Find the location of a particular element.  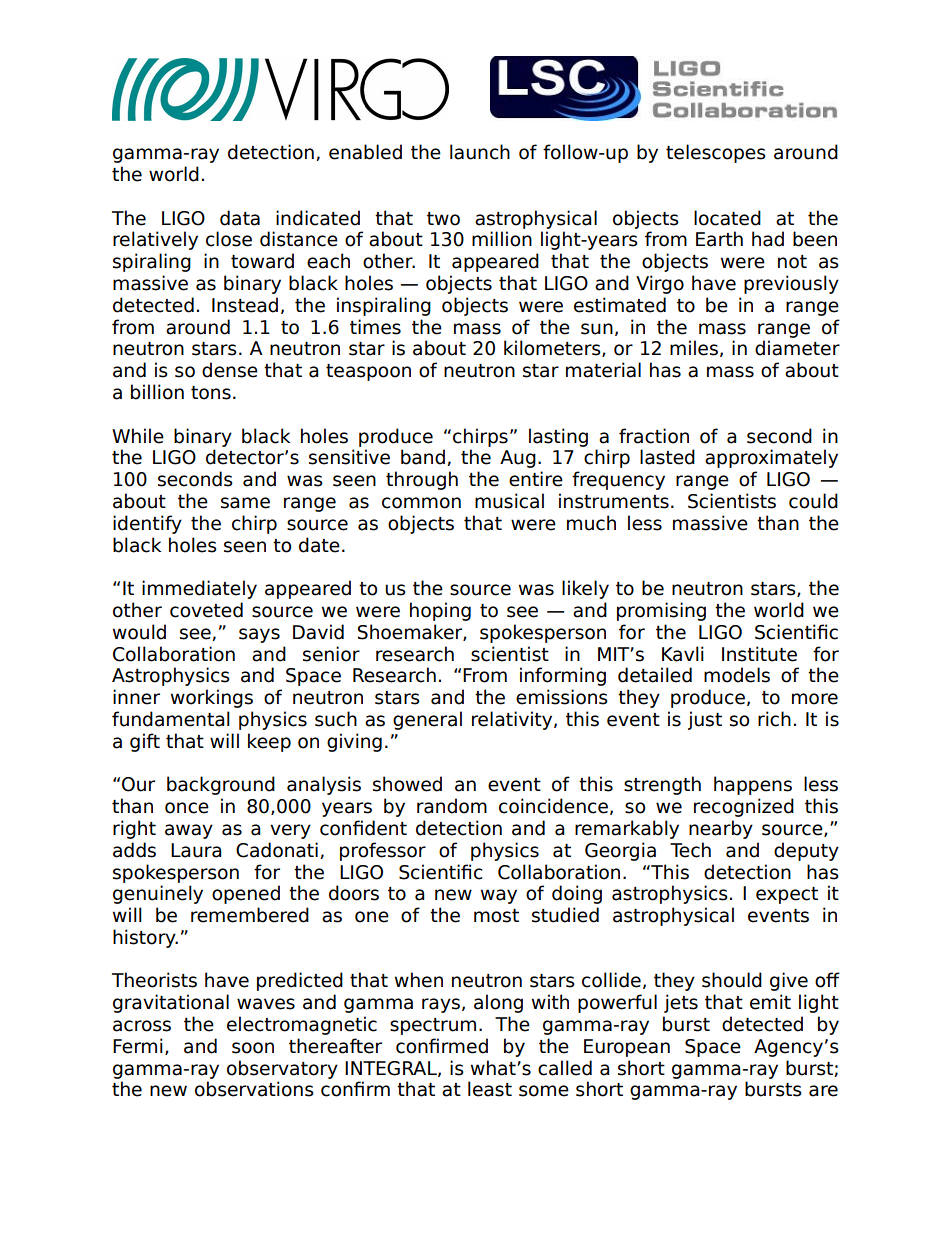

Institute is located at coordinates (759, 654).
